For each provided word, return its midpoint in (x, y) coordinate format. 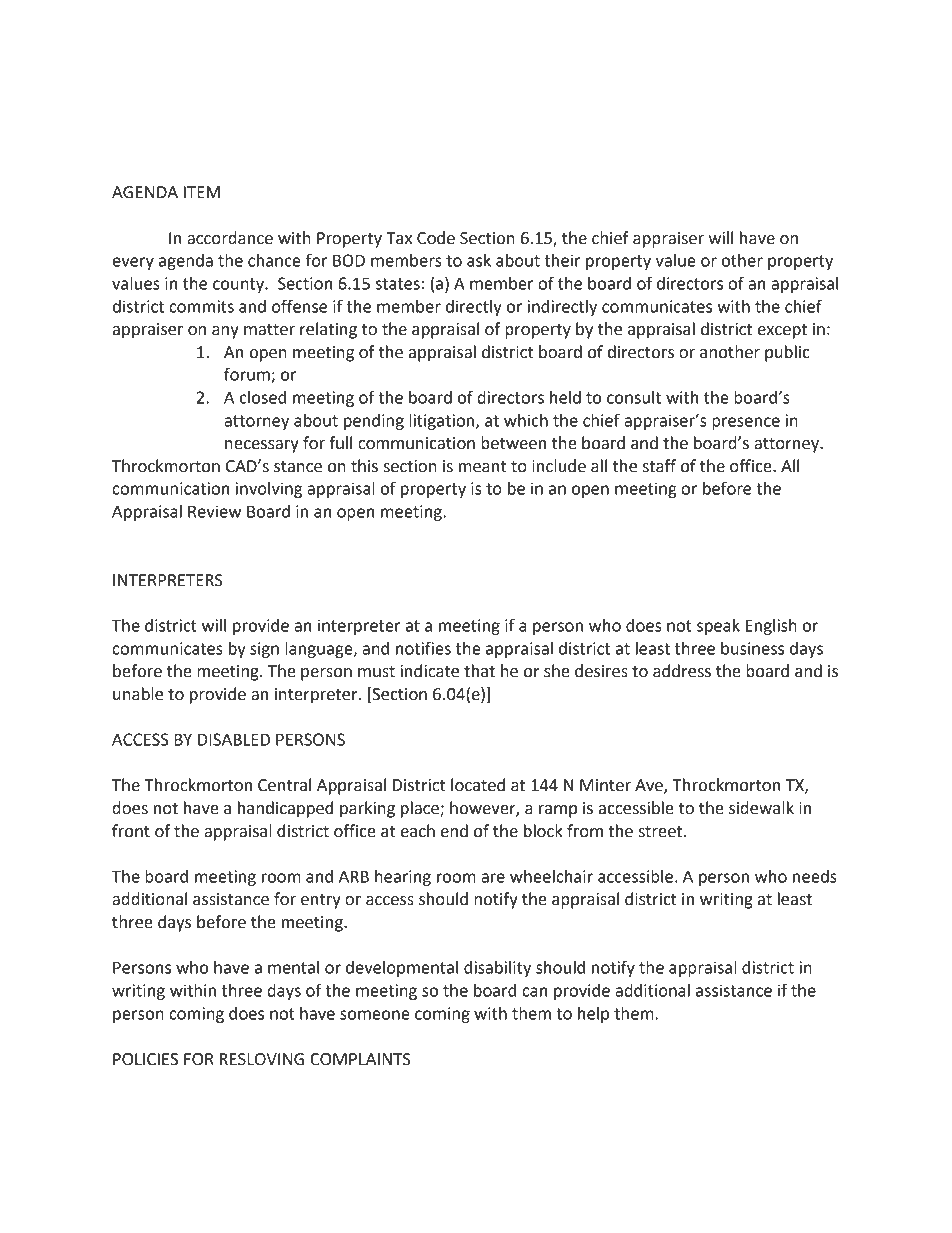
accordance (230, 238)
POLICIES (145, 1059)
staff (659, 466)
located (478, 785)
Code (436, 238)
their (563, 260)
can (534, 992)
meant (482, 467)
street (662, 832)
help (593, 1015)
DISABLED (234, 739)
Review (214, 511)
